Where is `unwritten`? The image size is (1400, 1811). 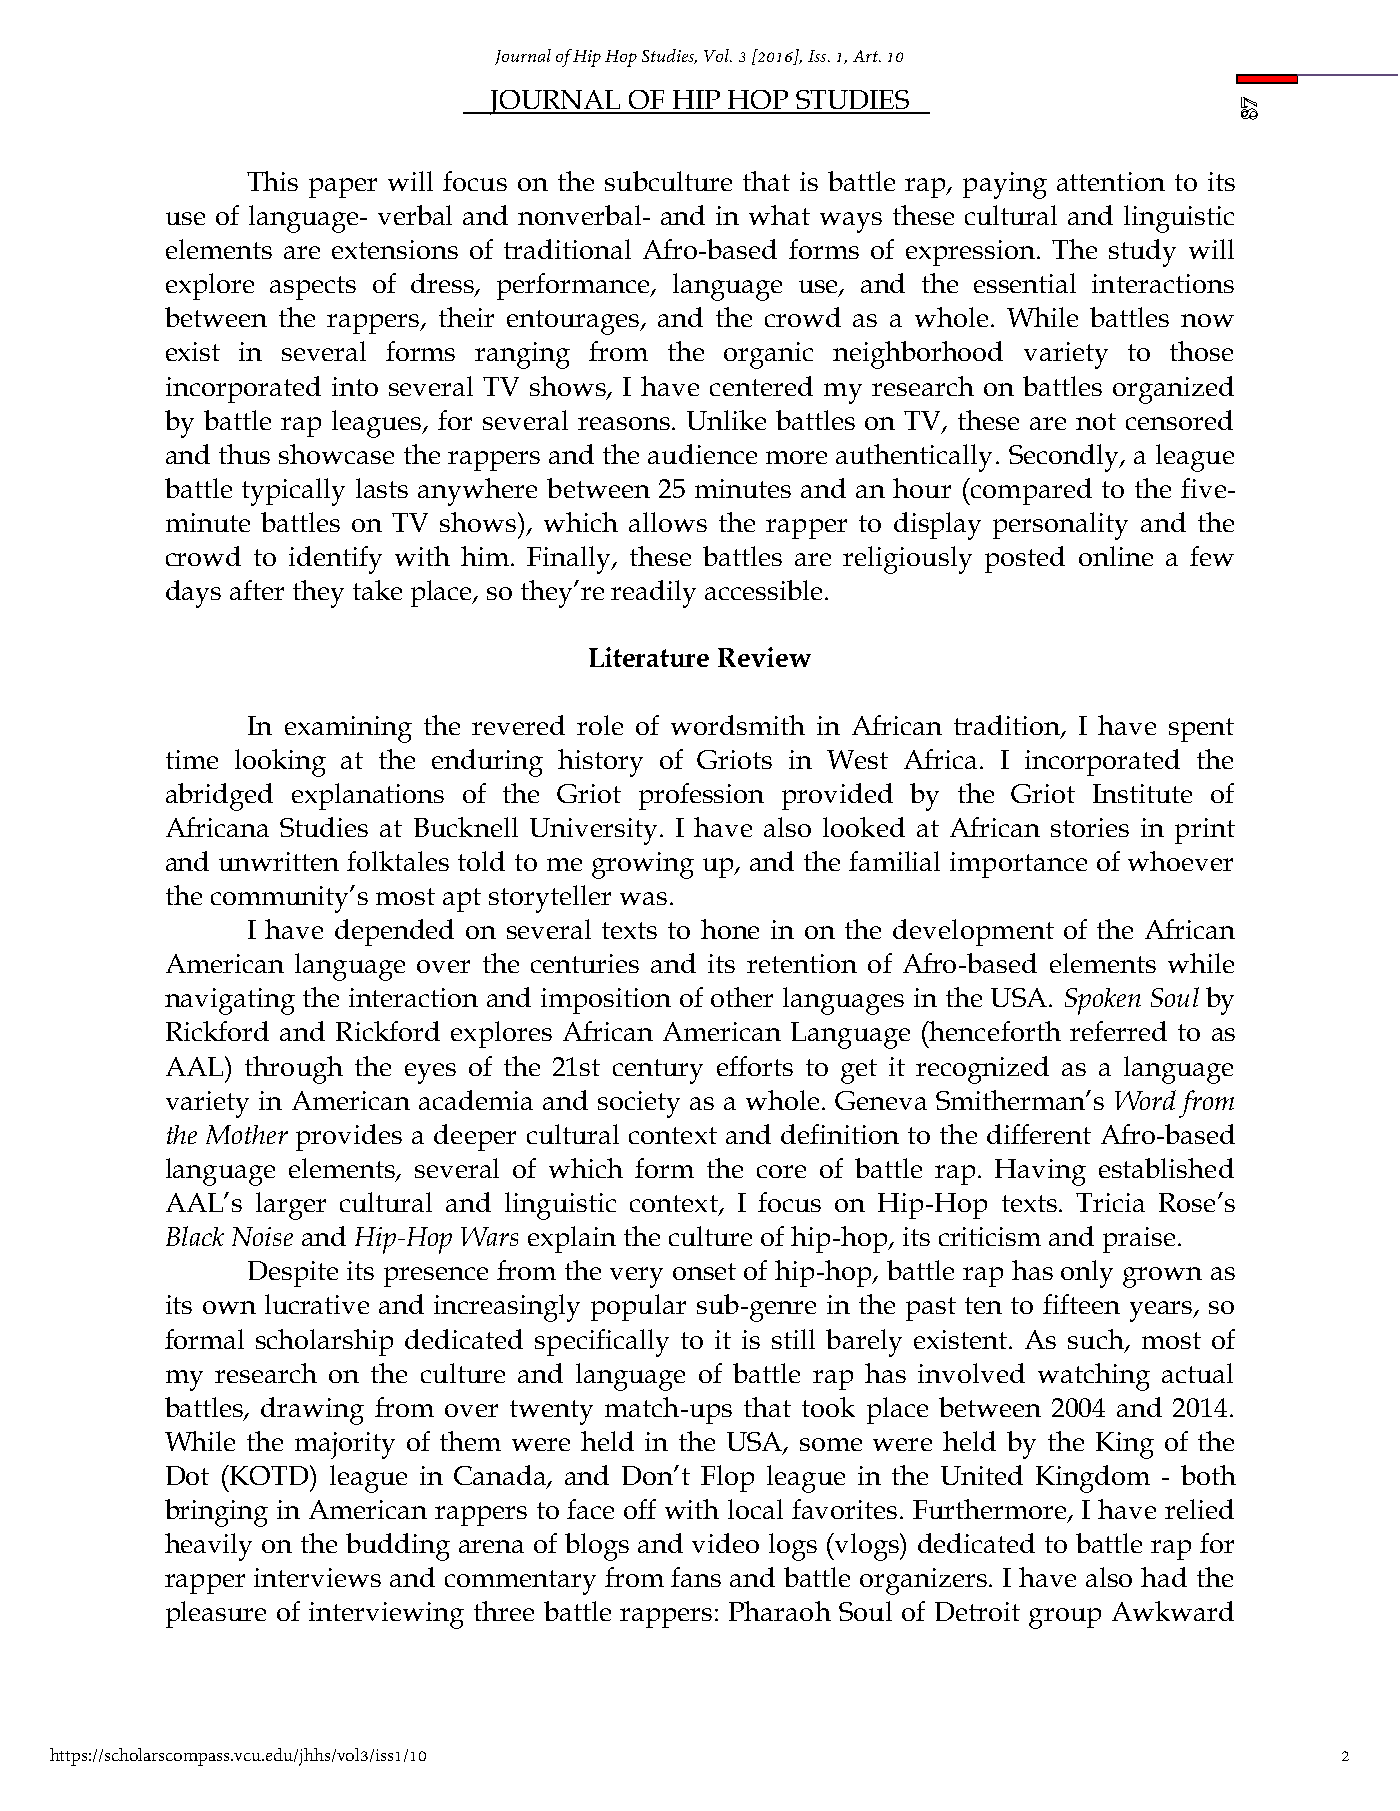
unwritten is located at coordinates (279, 861).
